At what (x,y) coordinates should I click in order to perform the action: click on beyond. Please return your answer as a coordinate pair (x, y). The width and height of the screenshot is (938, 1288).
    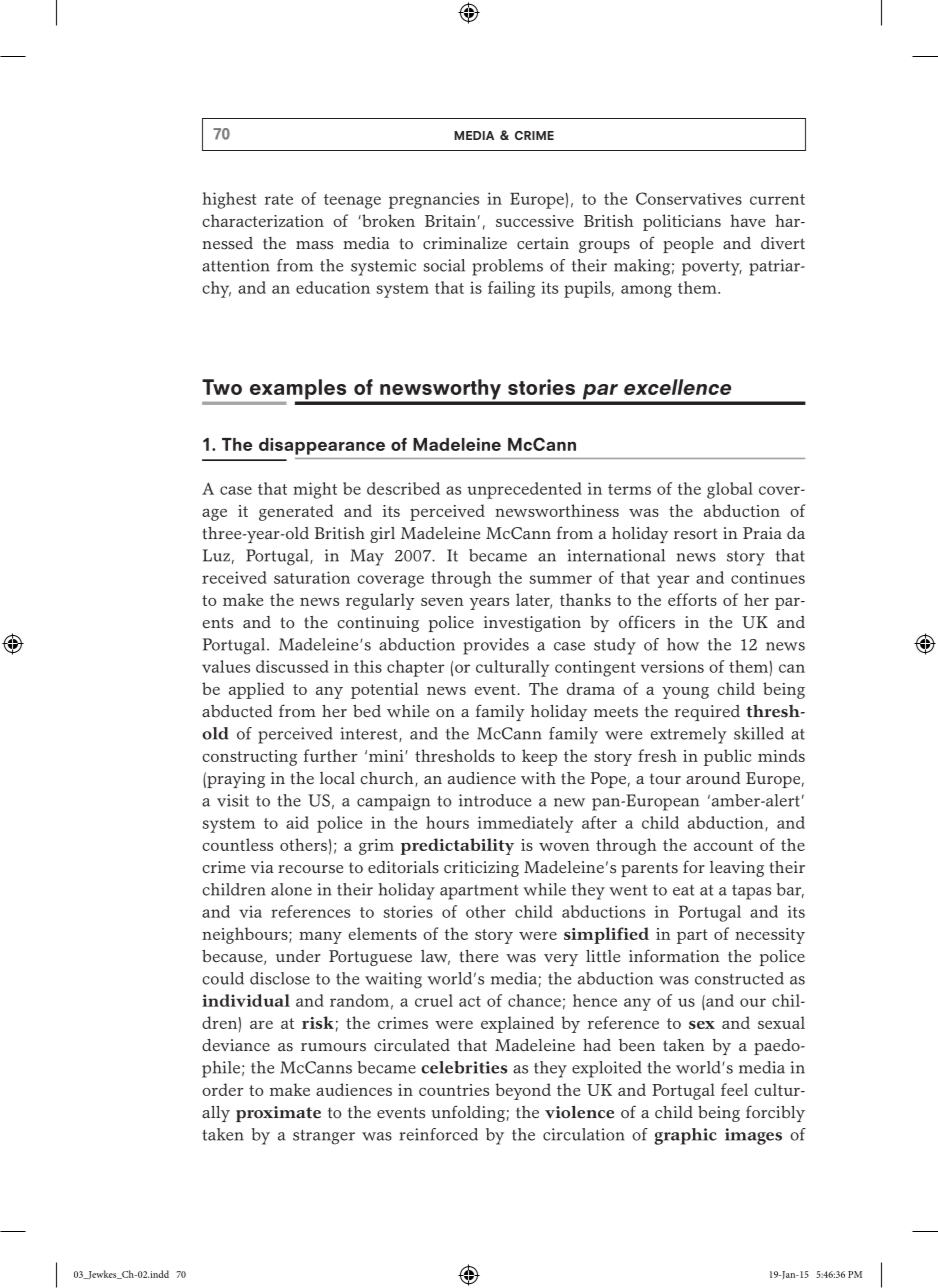
    Looking at the image, I should click on (523, 1091).
